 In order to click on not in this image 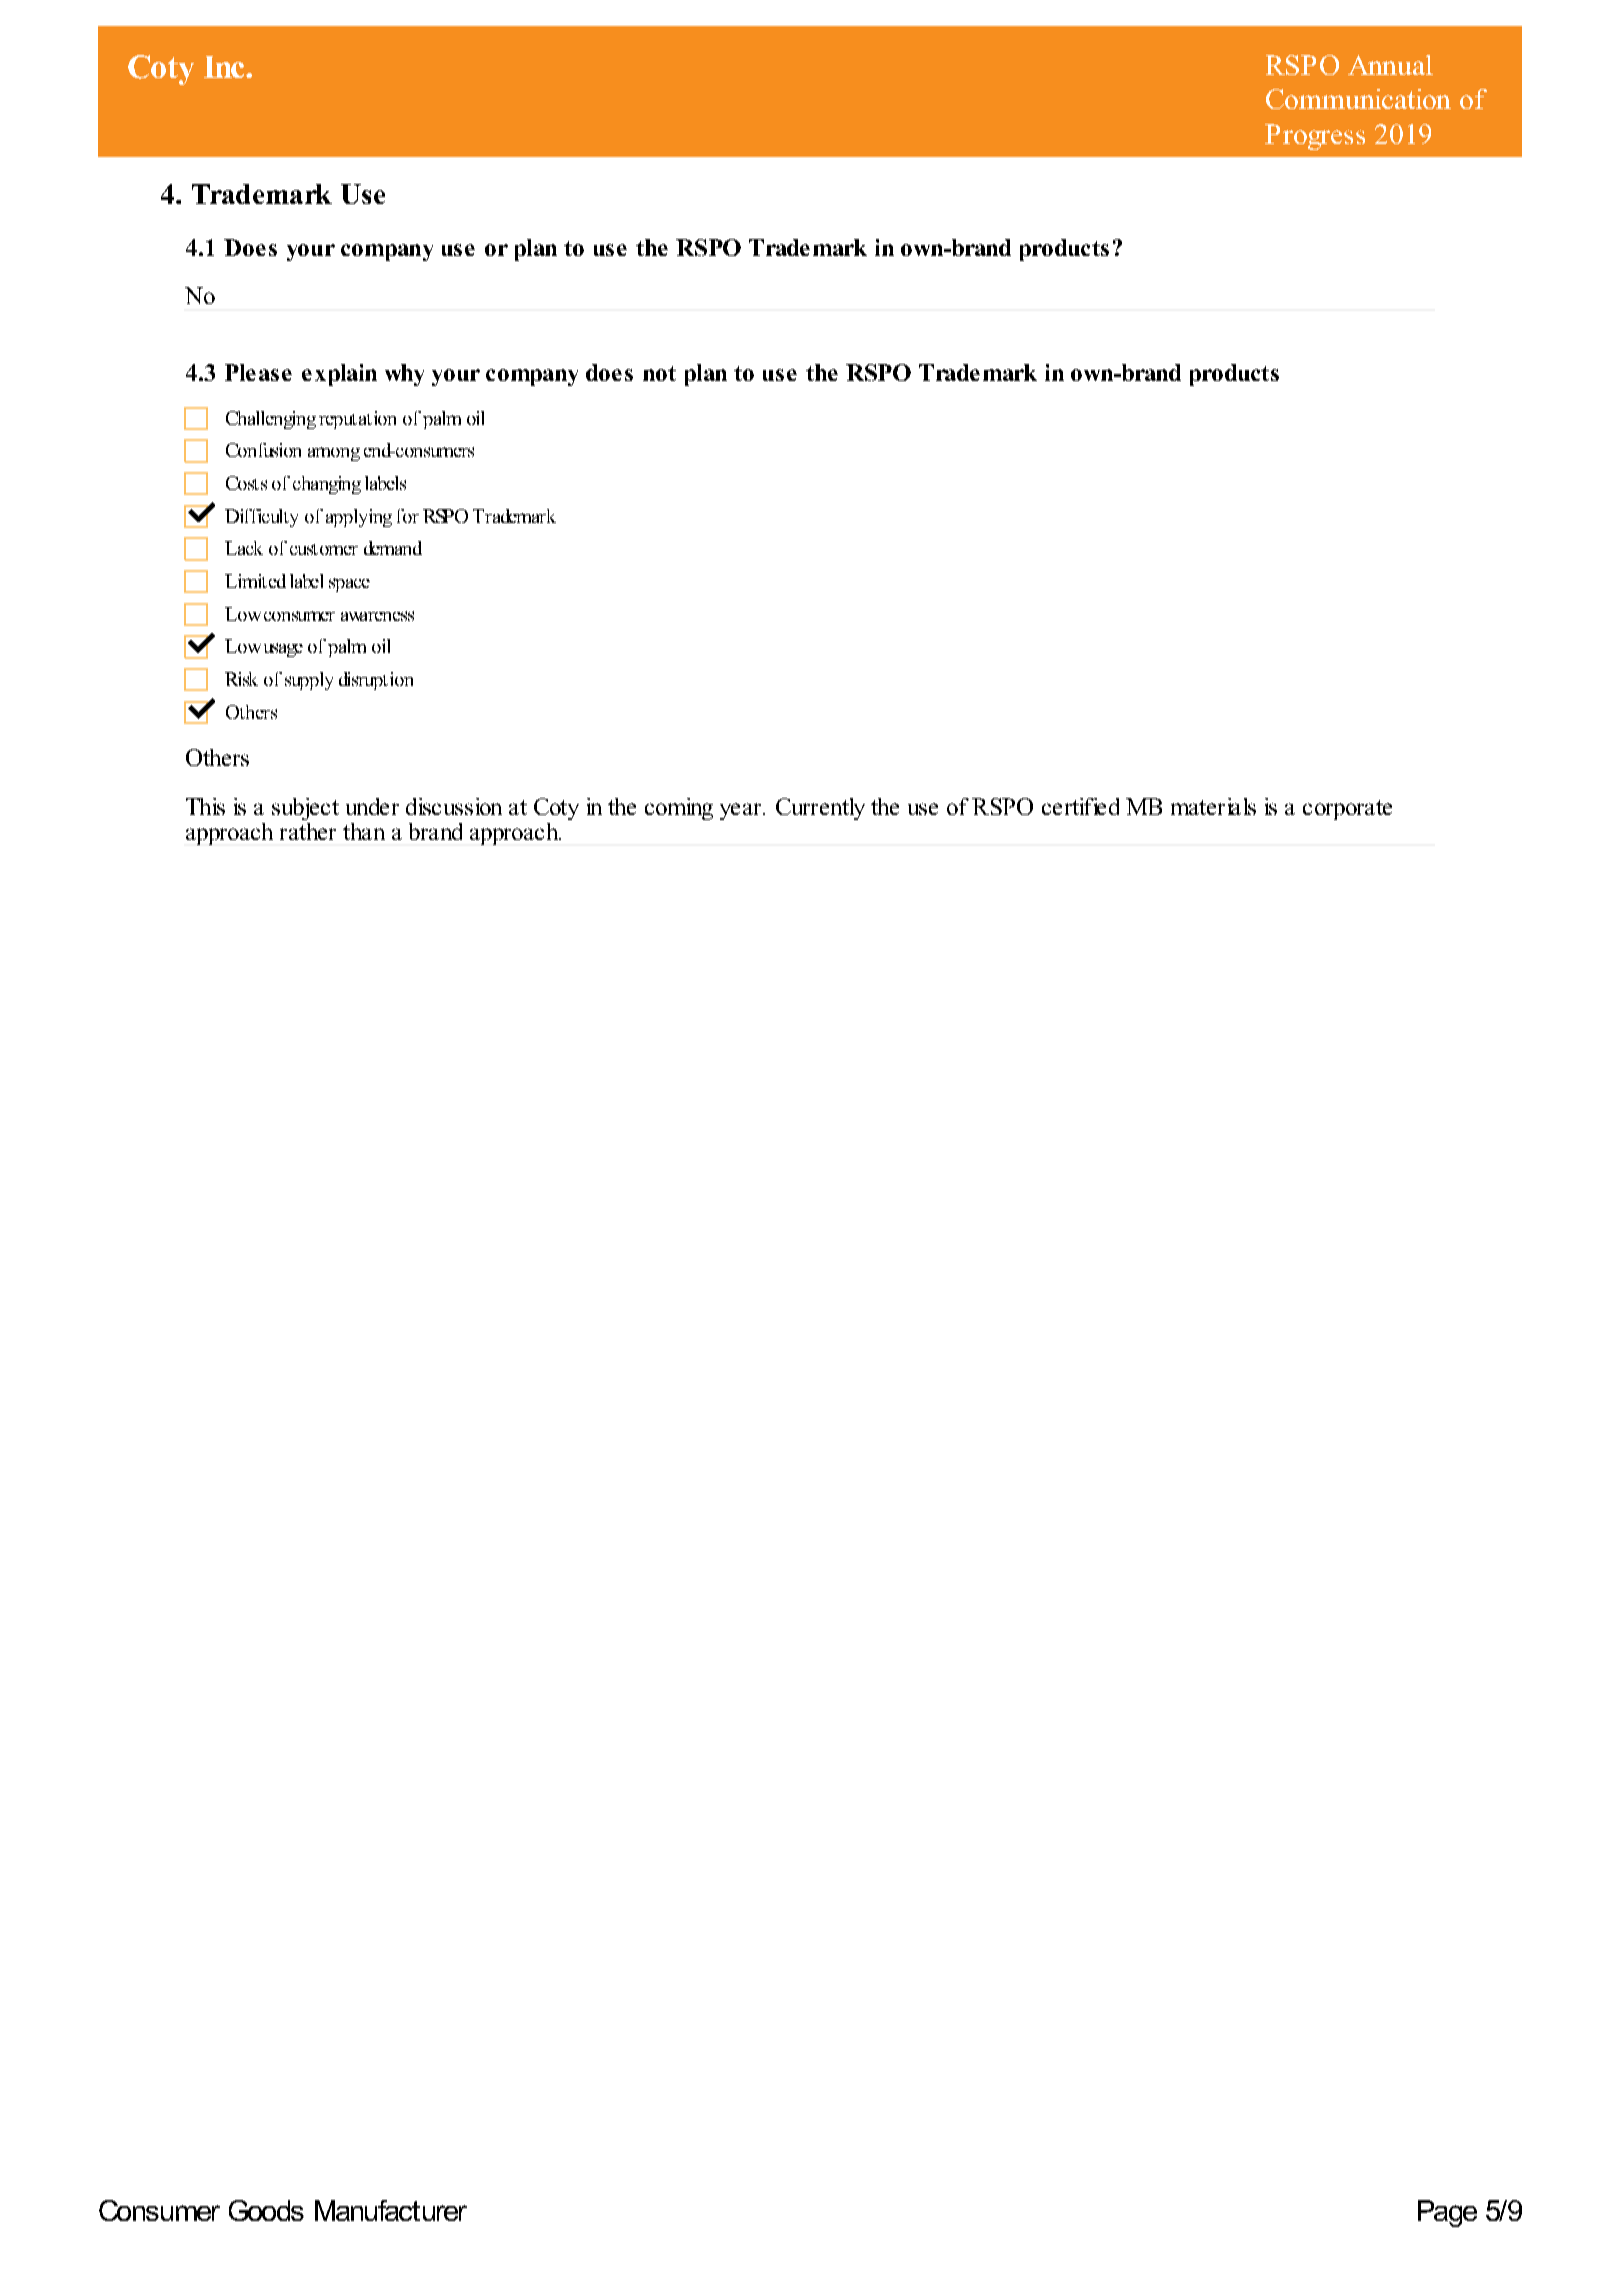, I will do `click(659, 373)`.
